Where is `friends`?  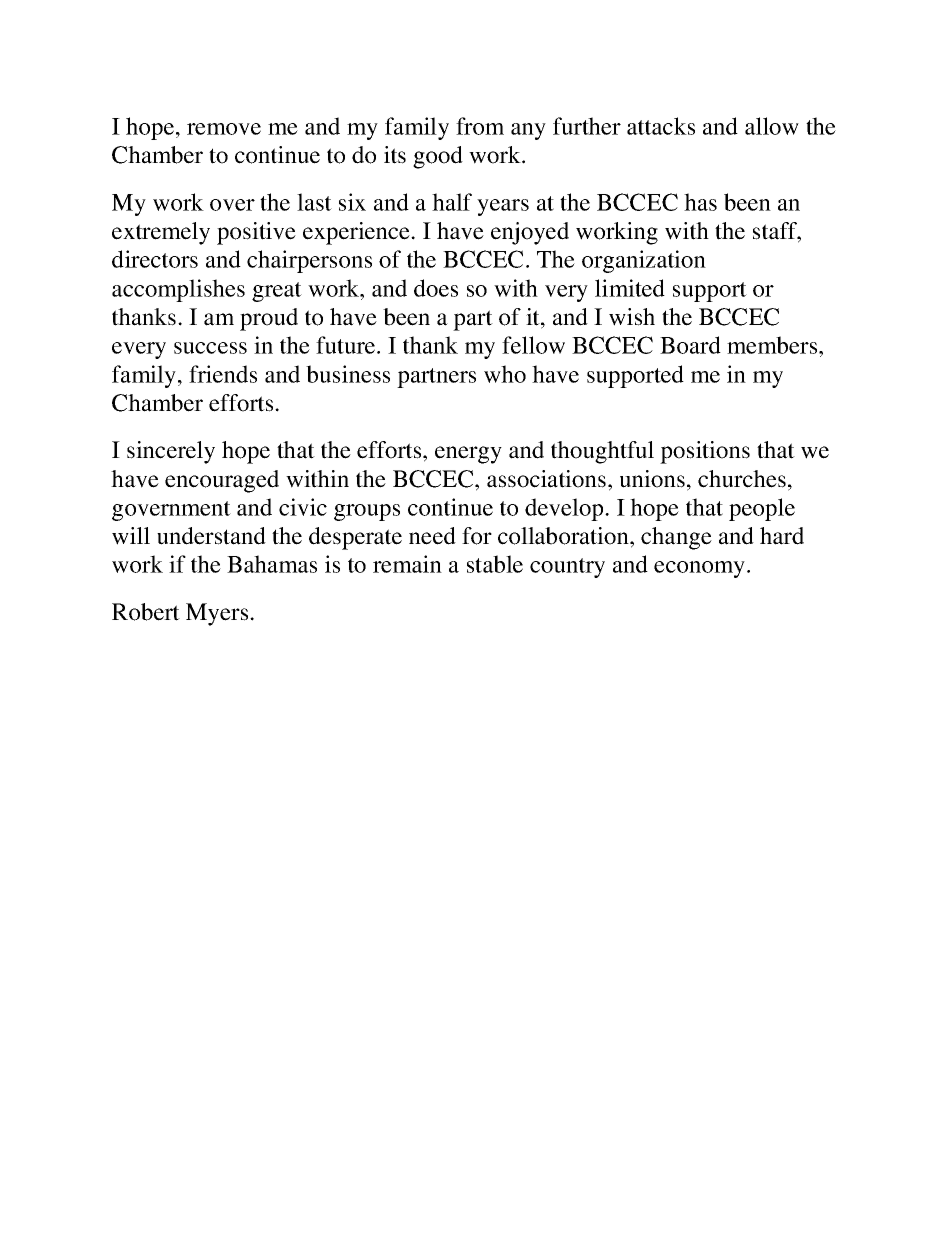 friends is located at coordinates (223, 374).
